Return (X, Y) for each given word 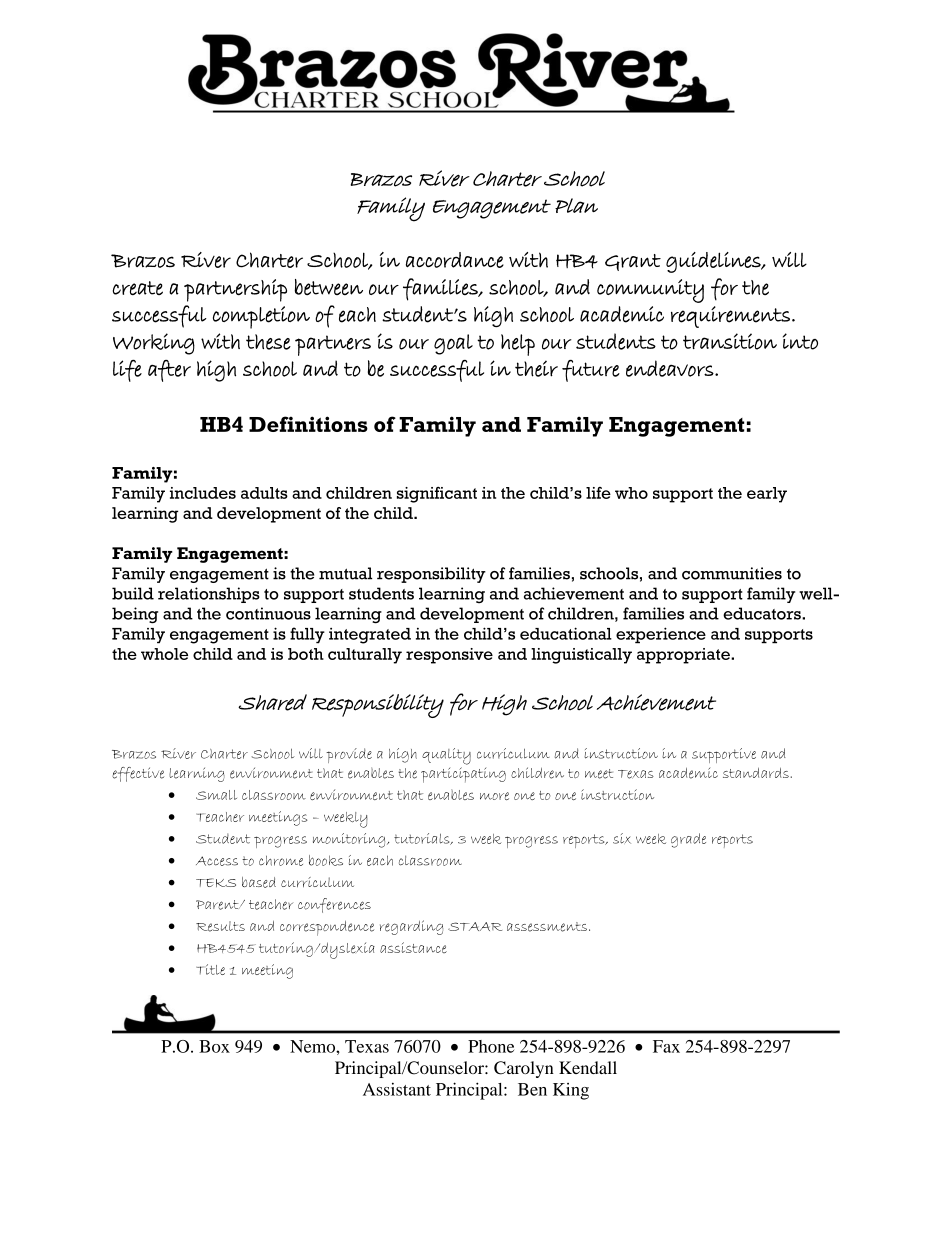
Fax (666, 1046)
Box (214, 1046)
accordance (455, 260)
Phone (491, 1046)
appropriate (684, 656)
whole (164, 654)
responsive (449, 656)
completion (261, 317)
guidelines (714, 262)
